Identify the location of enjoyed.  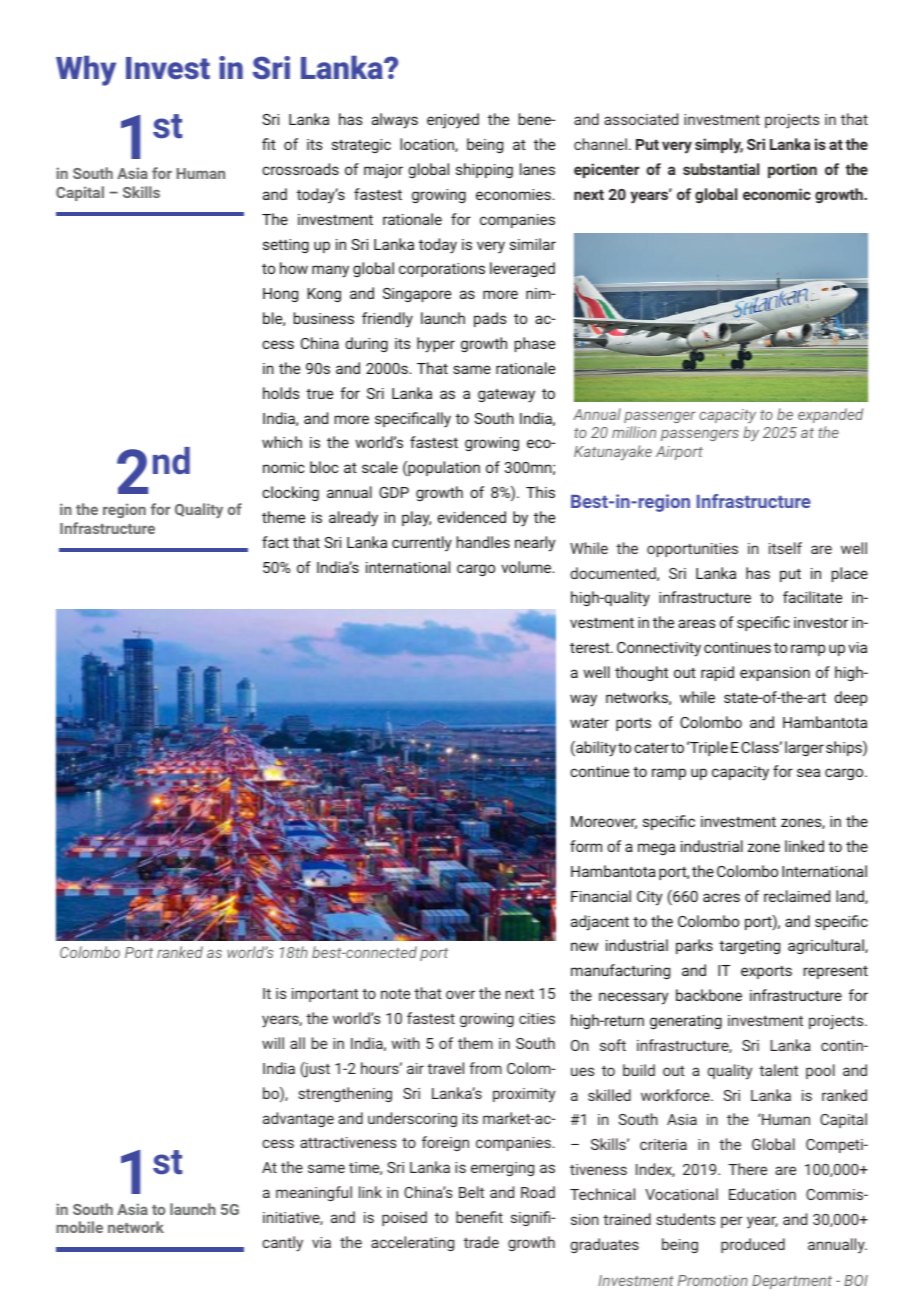
(453, 121).
